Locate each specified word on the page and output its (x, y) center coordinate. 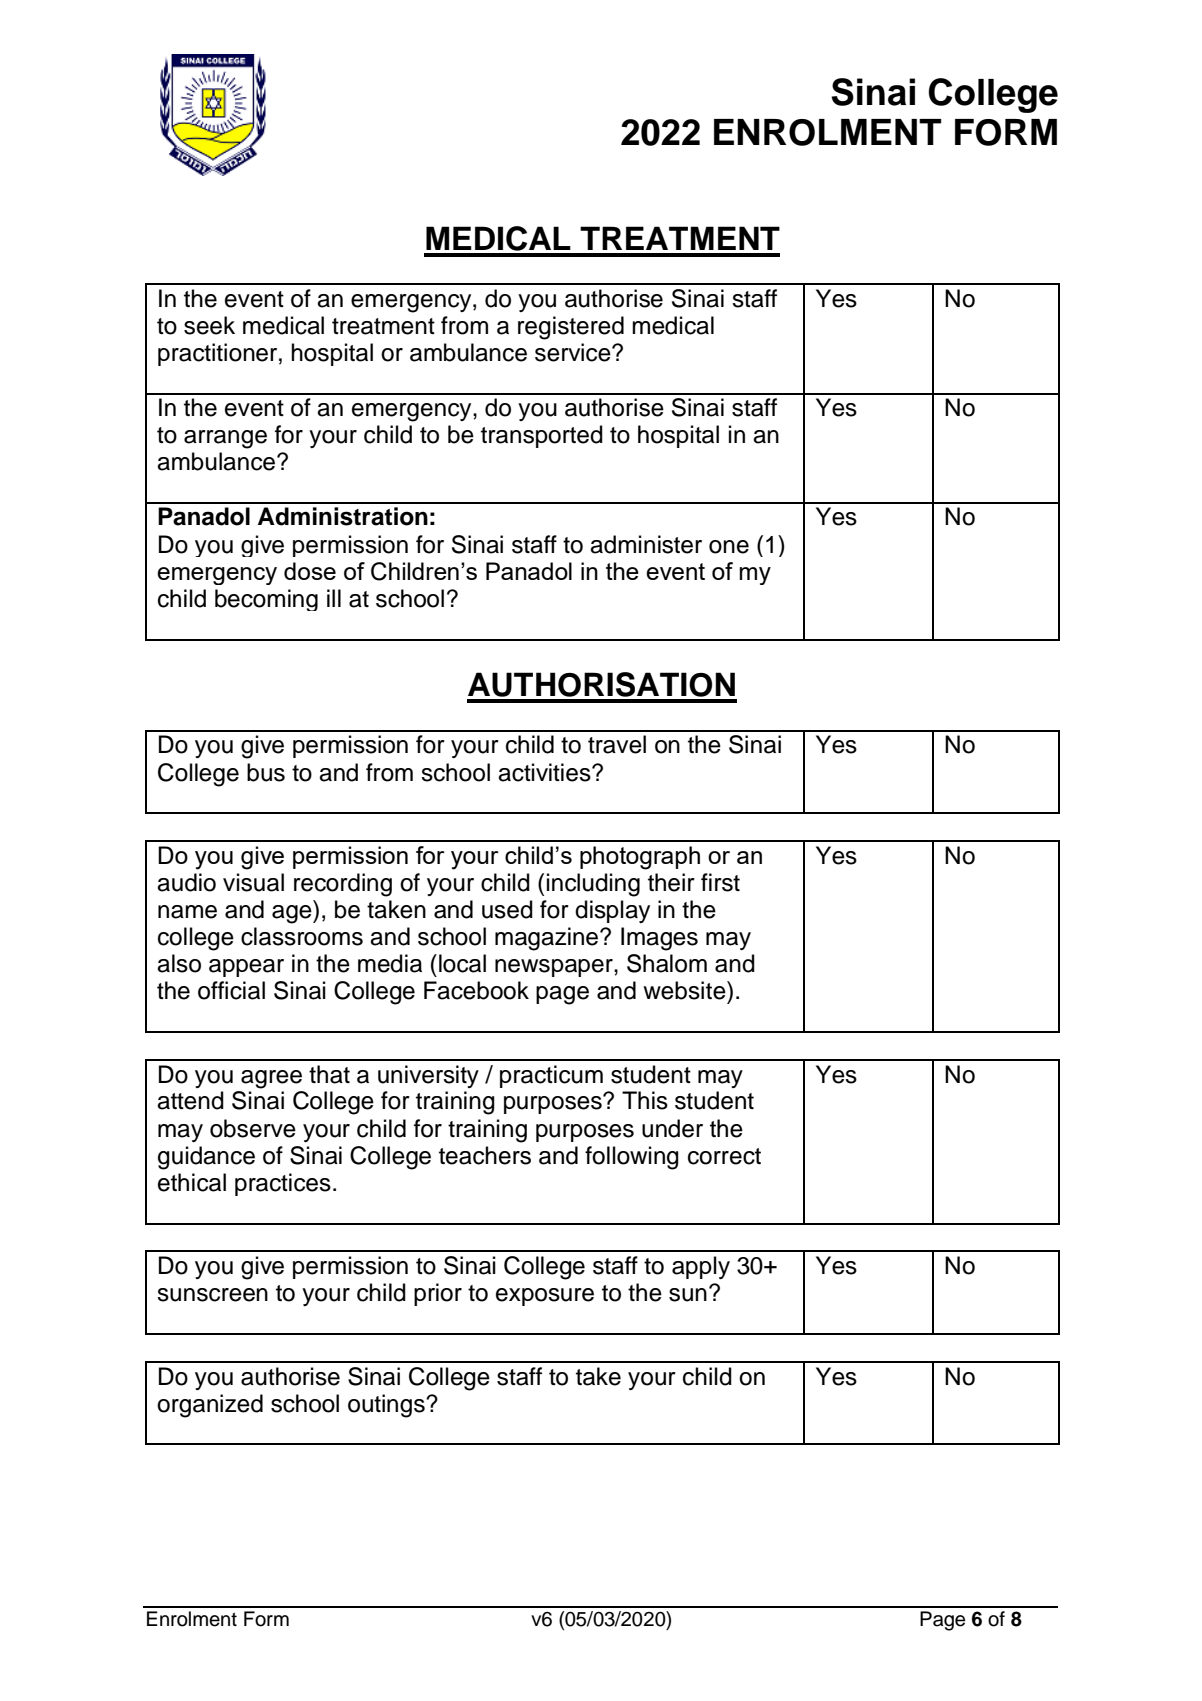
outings (387, 1406)
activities (545, 772)
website (685, 990)
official (231, 990)
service (574, 352)
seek (209, 325)
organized (210, 1406)
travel (617, 744)
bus (266, 772)
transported (542, 436)
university (428, 1076)
